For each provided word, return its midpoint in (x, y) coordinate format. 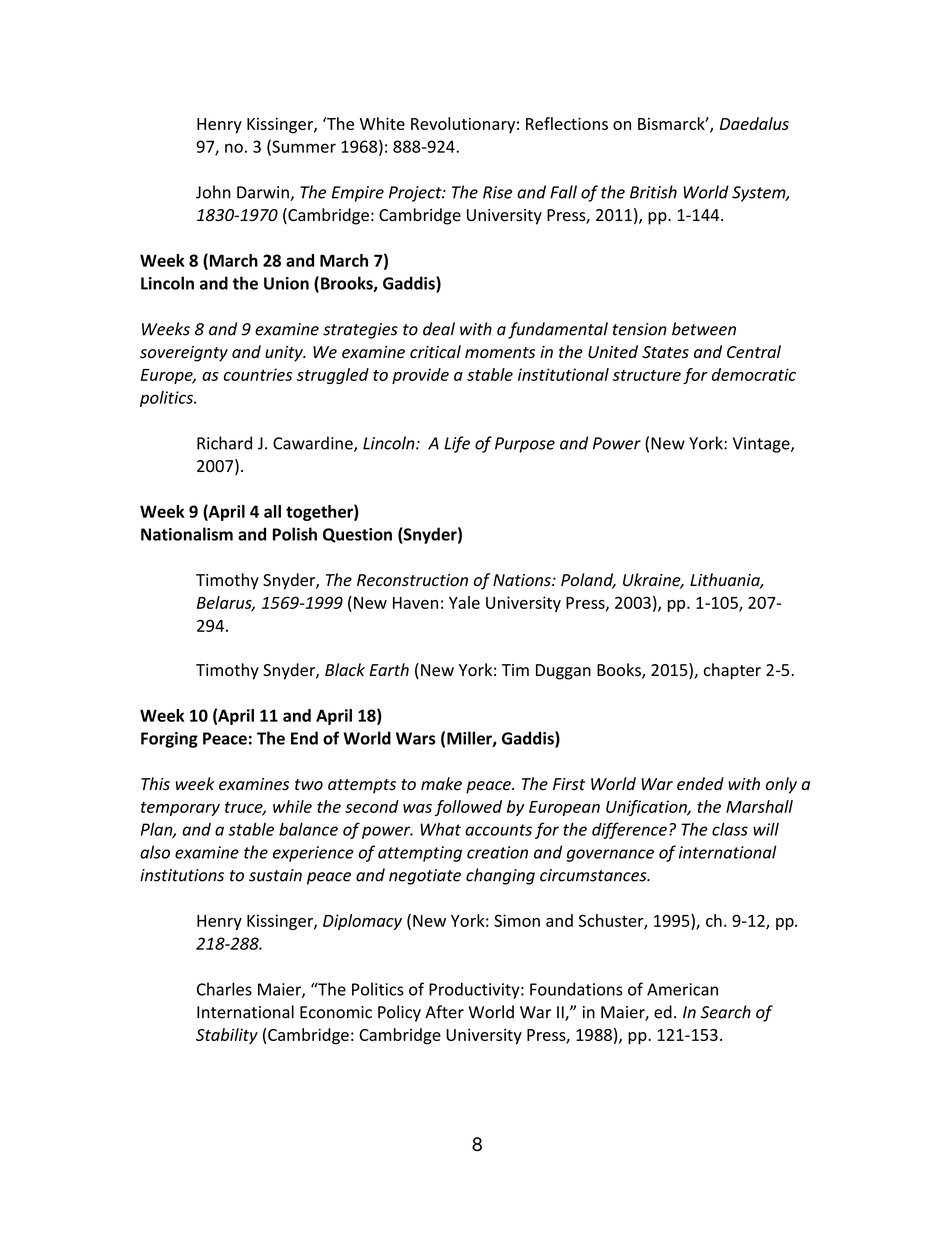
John (213, 192)
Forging (169, 740)
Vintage (762, 445)
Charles (224, 989)
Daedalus (754, 123)
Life (457, 444)
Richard (224, 443)
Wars (416, 738)
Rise (497, 192)
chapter (732, 671)
